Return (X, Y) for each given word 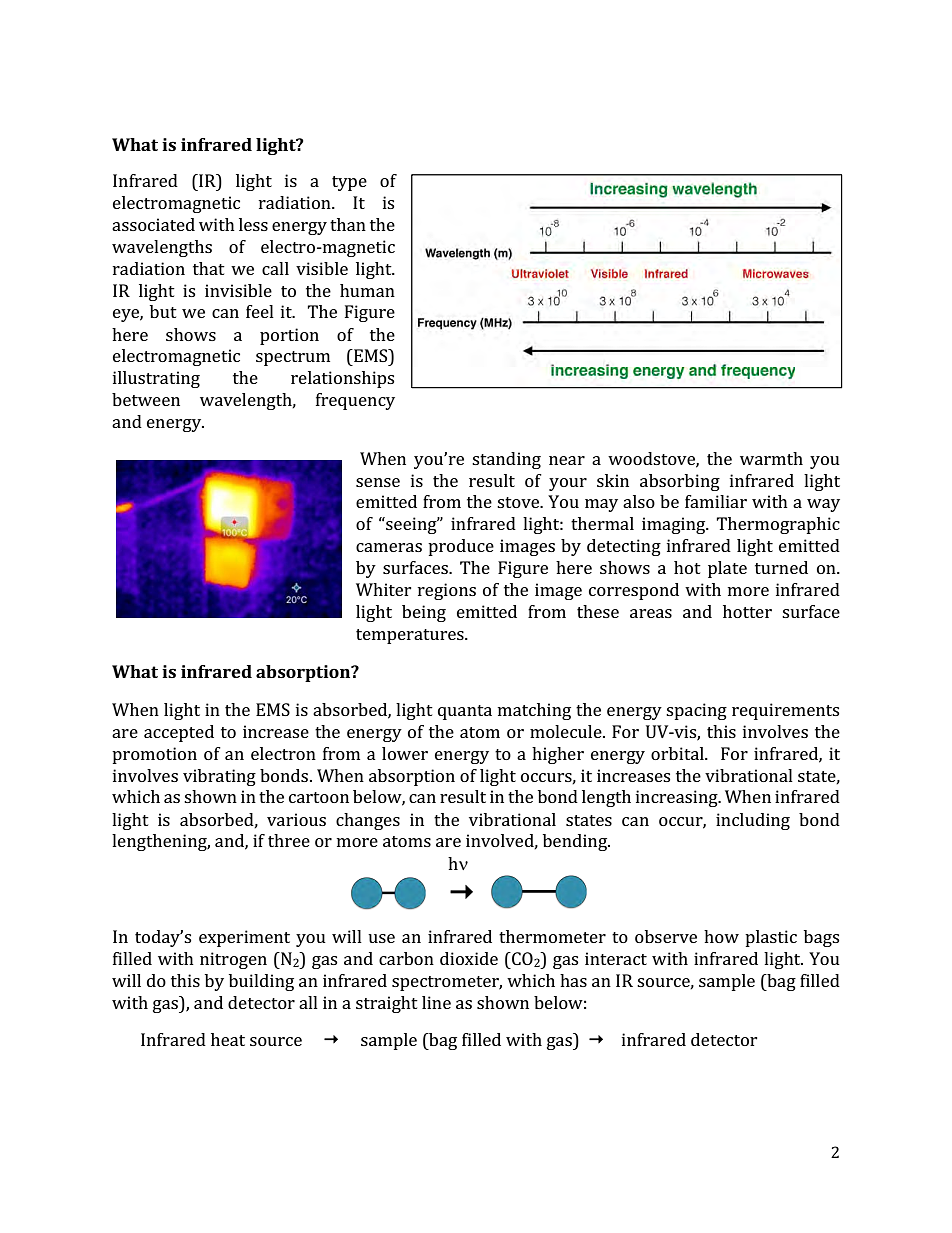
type (349, 183)
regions (447, 591)
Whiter (384, 589)
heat (228, 1039)
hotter (747, 611)
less (253, 224)
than (348, 224)
